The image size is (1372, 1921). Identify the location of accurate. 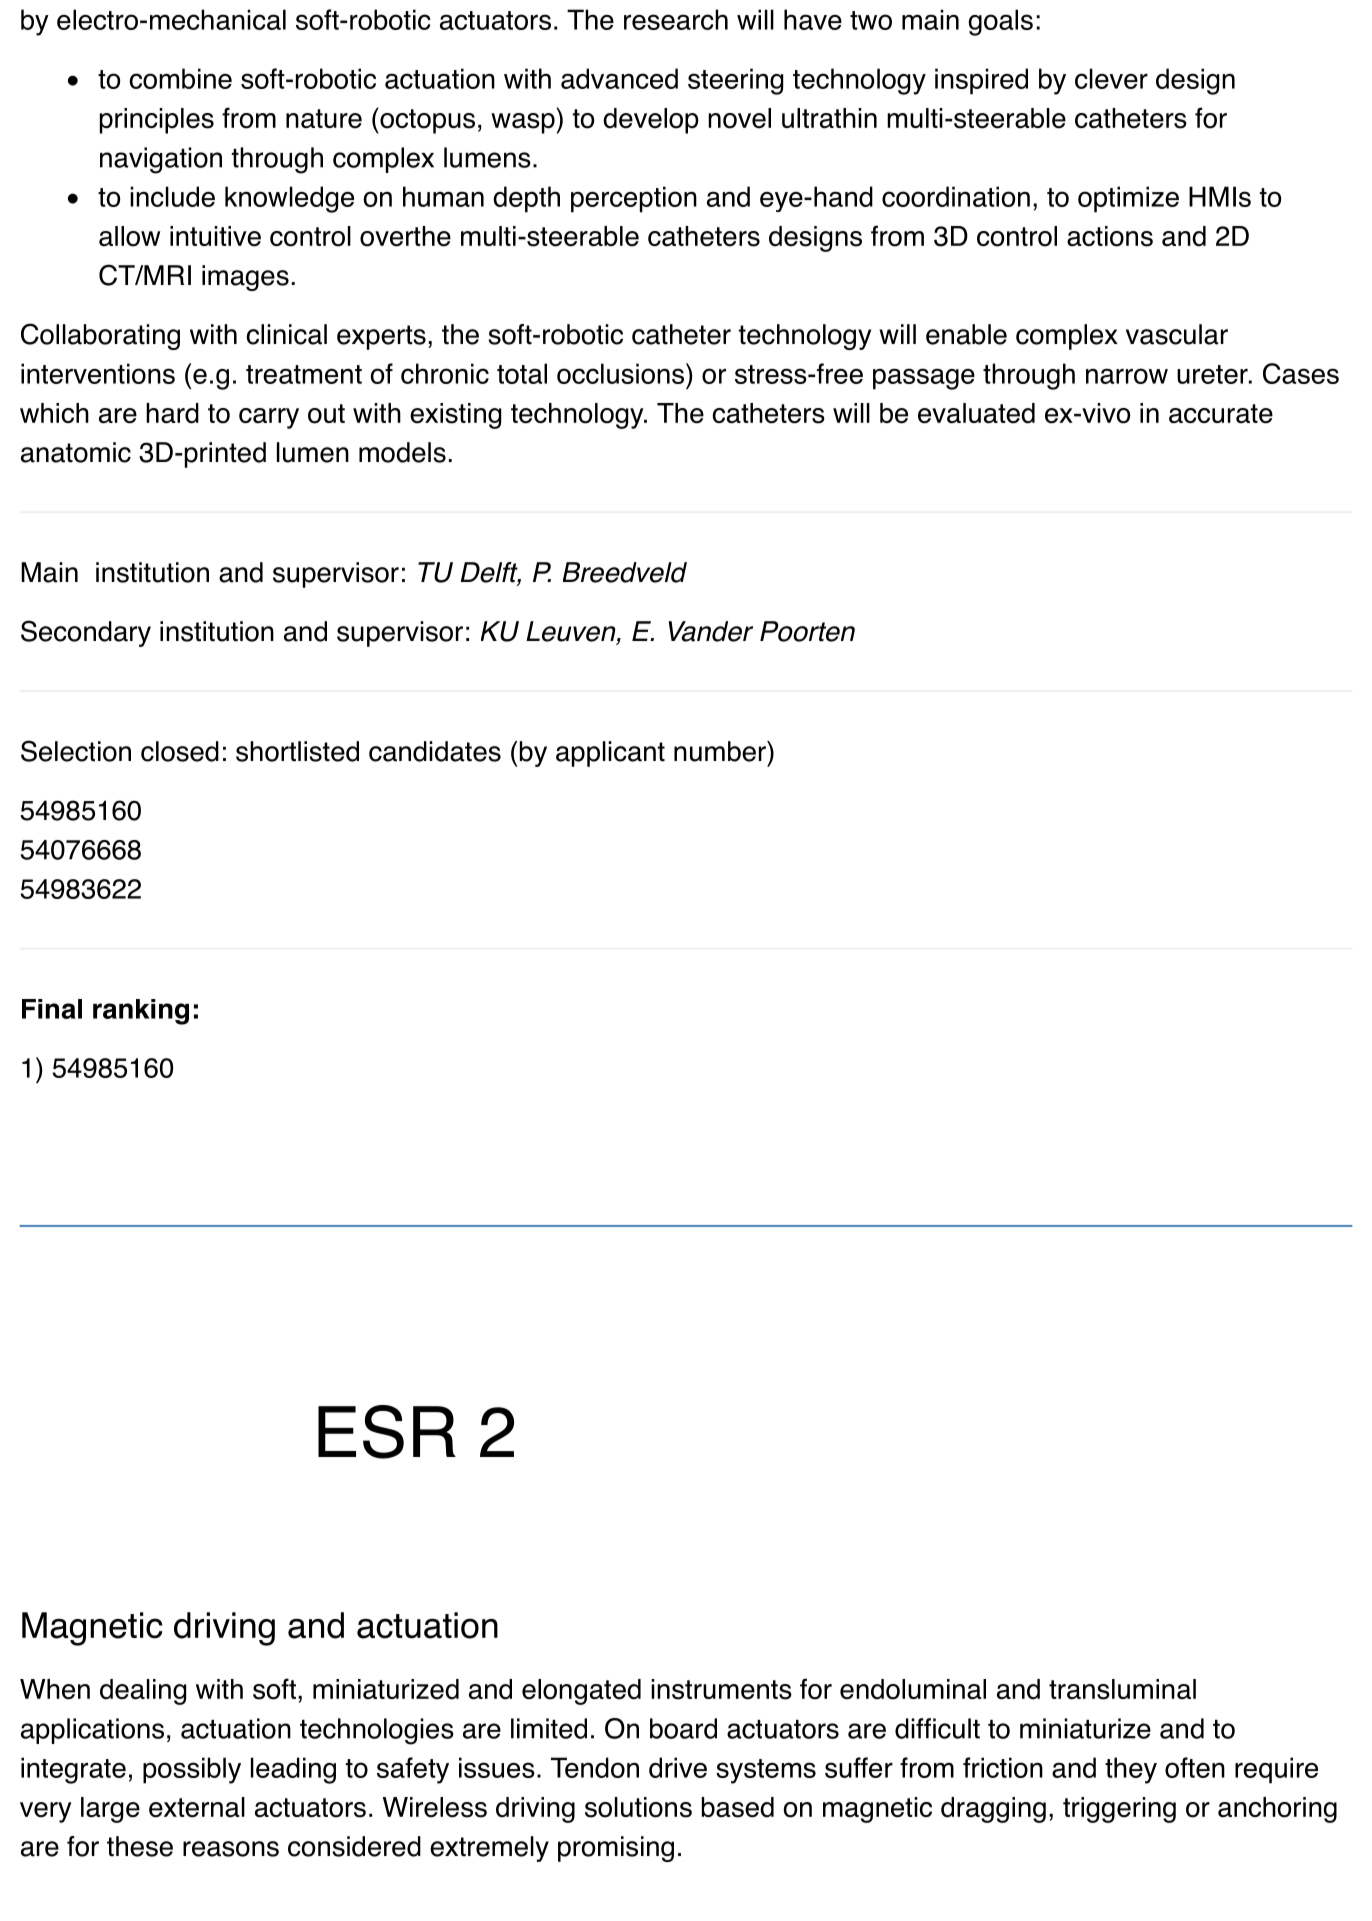
(1221, 414).
